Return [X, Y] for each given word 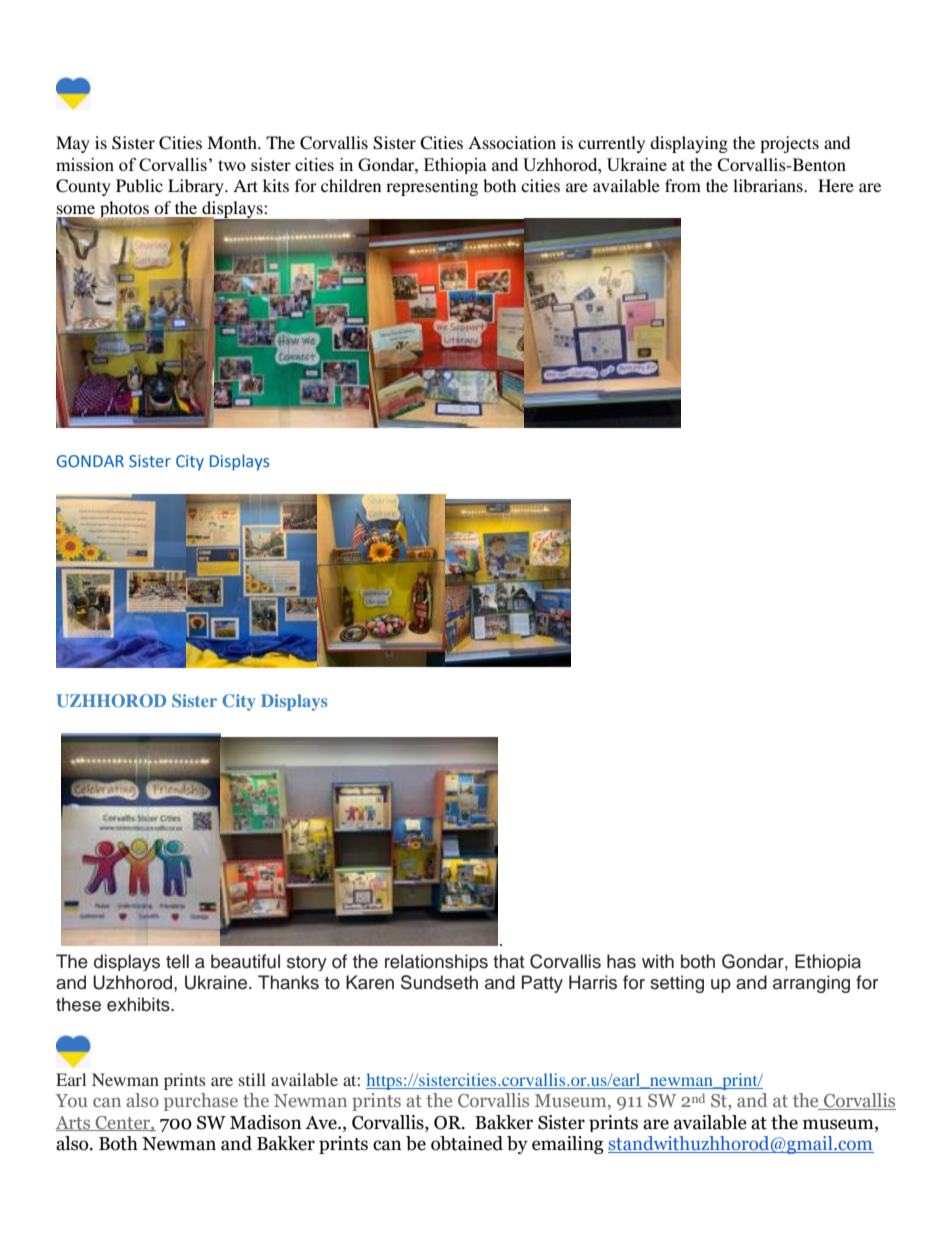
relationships [436, 962]
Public [139, 185]
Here [836, 185]
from [683, 185]
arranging [811, 984]
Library [197, 187]
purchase [201, 1102]
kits [276, 185]
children [351, 185]
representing [432, 187]
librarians [769, 185]
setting [677, 984]
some [76, 209]
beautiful [245, 961]
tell [177, 961]
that [508, 961]
